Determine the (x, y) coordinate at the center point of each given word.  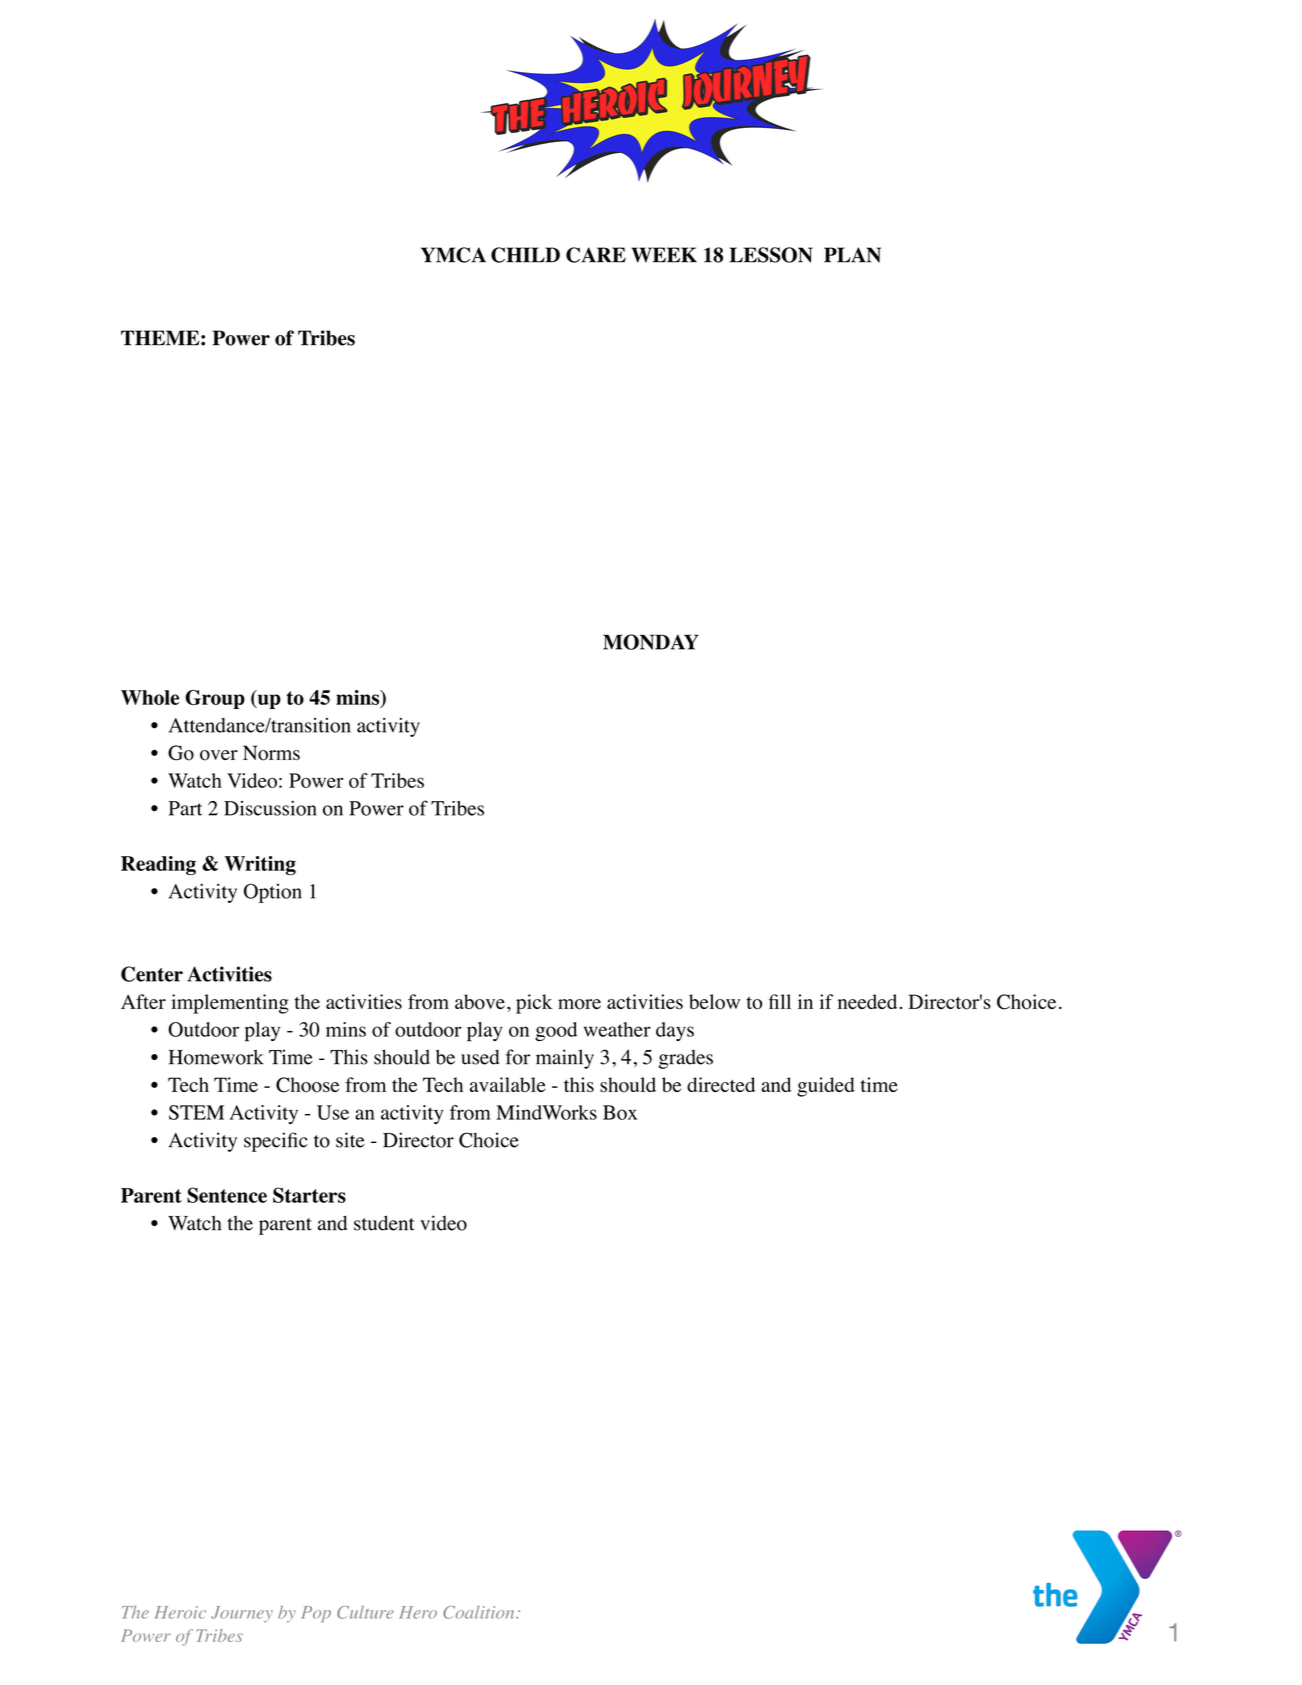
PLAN (852, 255)
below (714, 1002)
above (480, 1002)
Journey (242, 1614)
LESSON (771, 255)
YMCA (453, 255)
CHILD (525, 255)
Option (273, 893)
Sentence (227, 1195)
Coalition (480, 1612)
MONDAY (651, 642)
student (384, 1223)
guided (826, 1087)
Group (215, 699)
